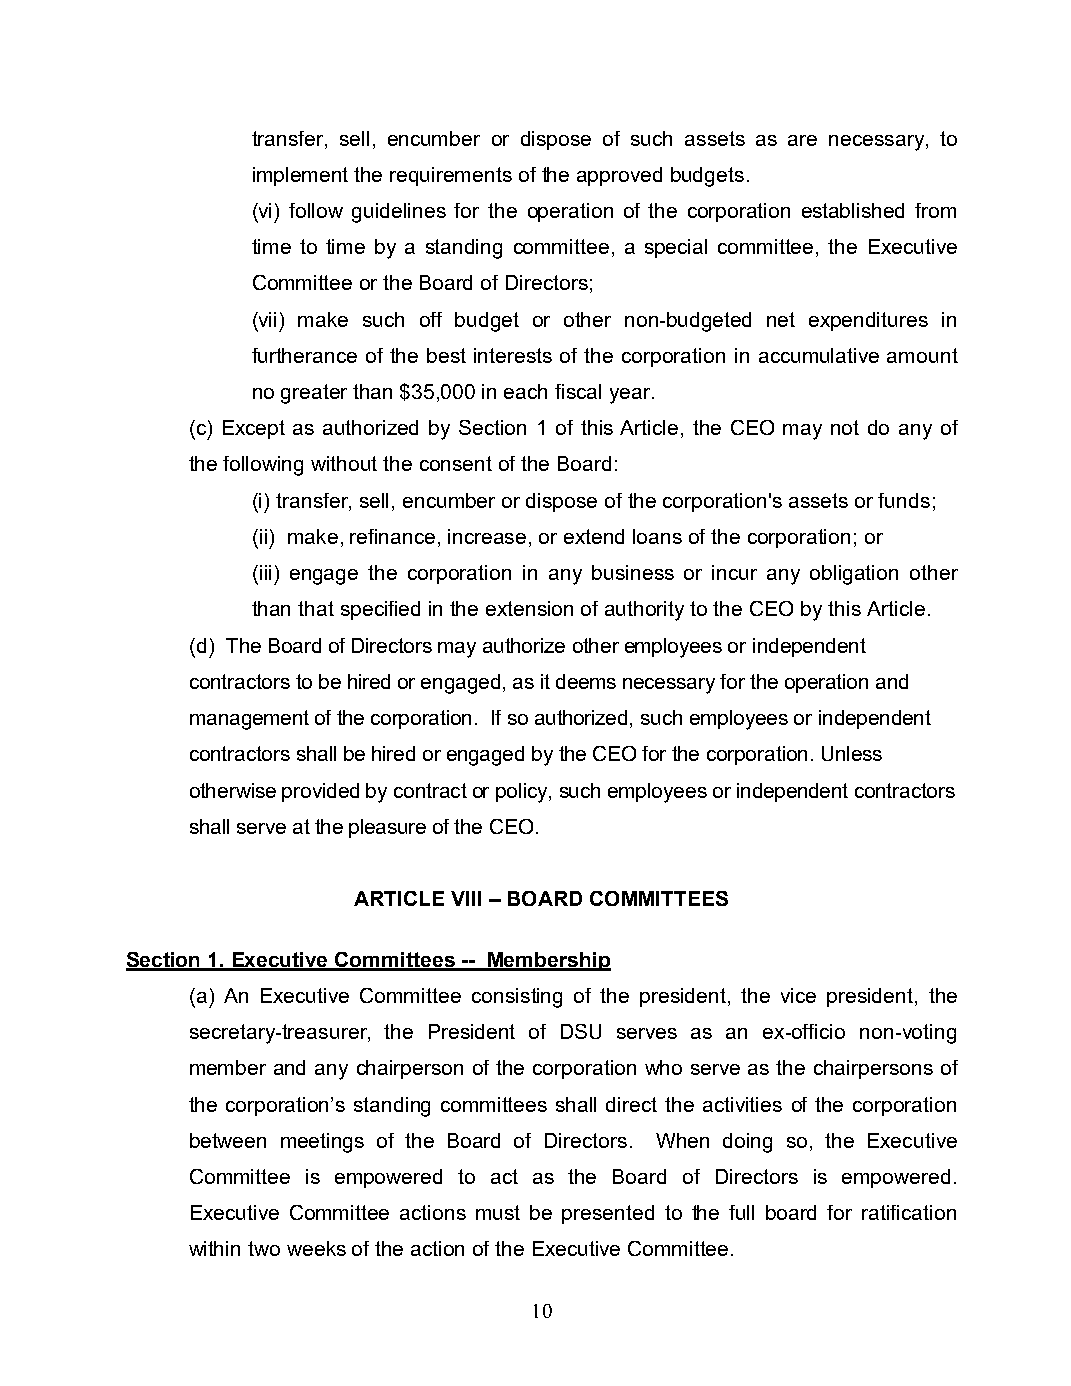  Describe the element at coordinates (608, 1214) in the document. I see `presented` at that location.
